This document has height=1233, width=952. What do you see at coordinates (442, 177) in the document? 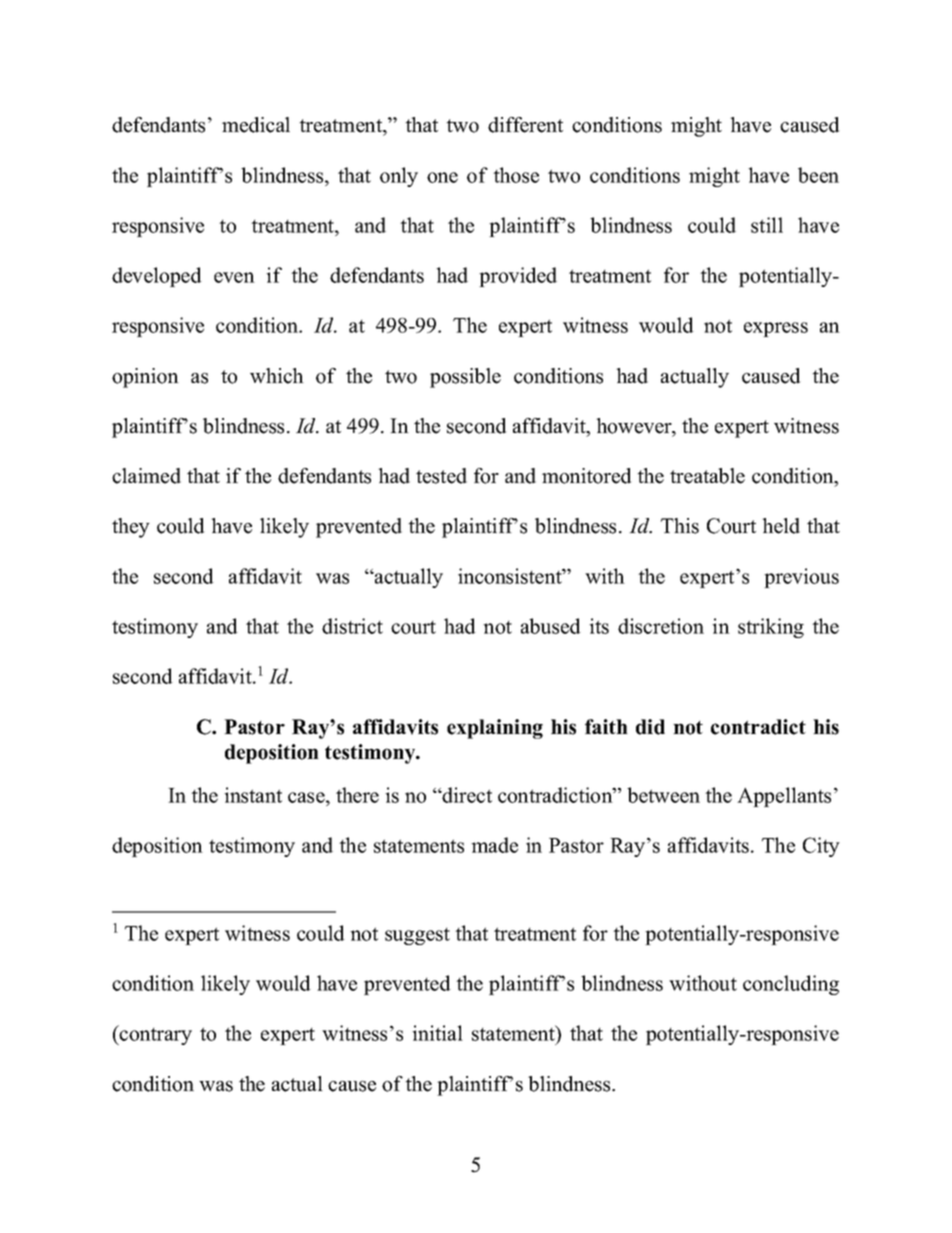
I see `one` at bounding box center [442, 177].
